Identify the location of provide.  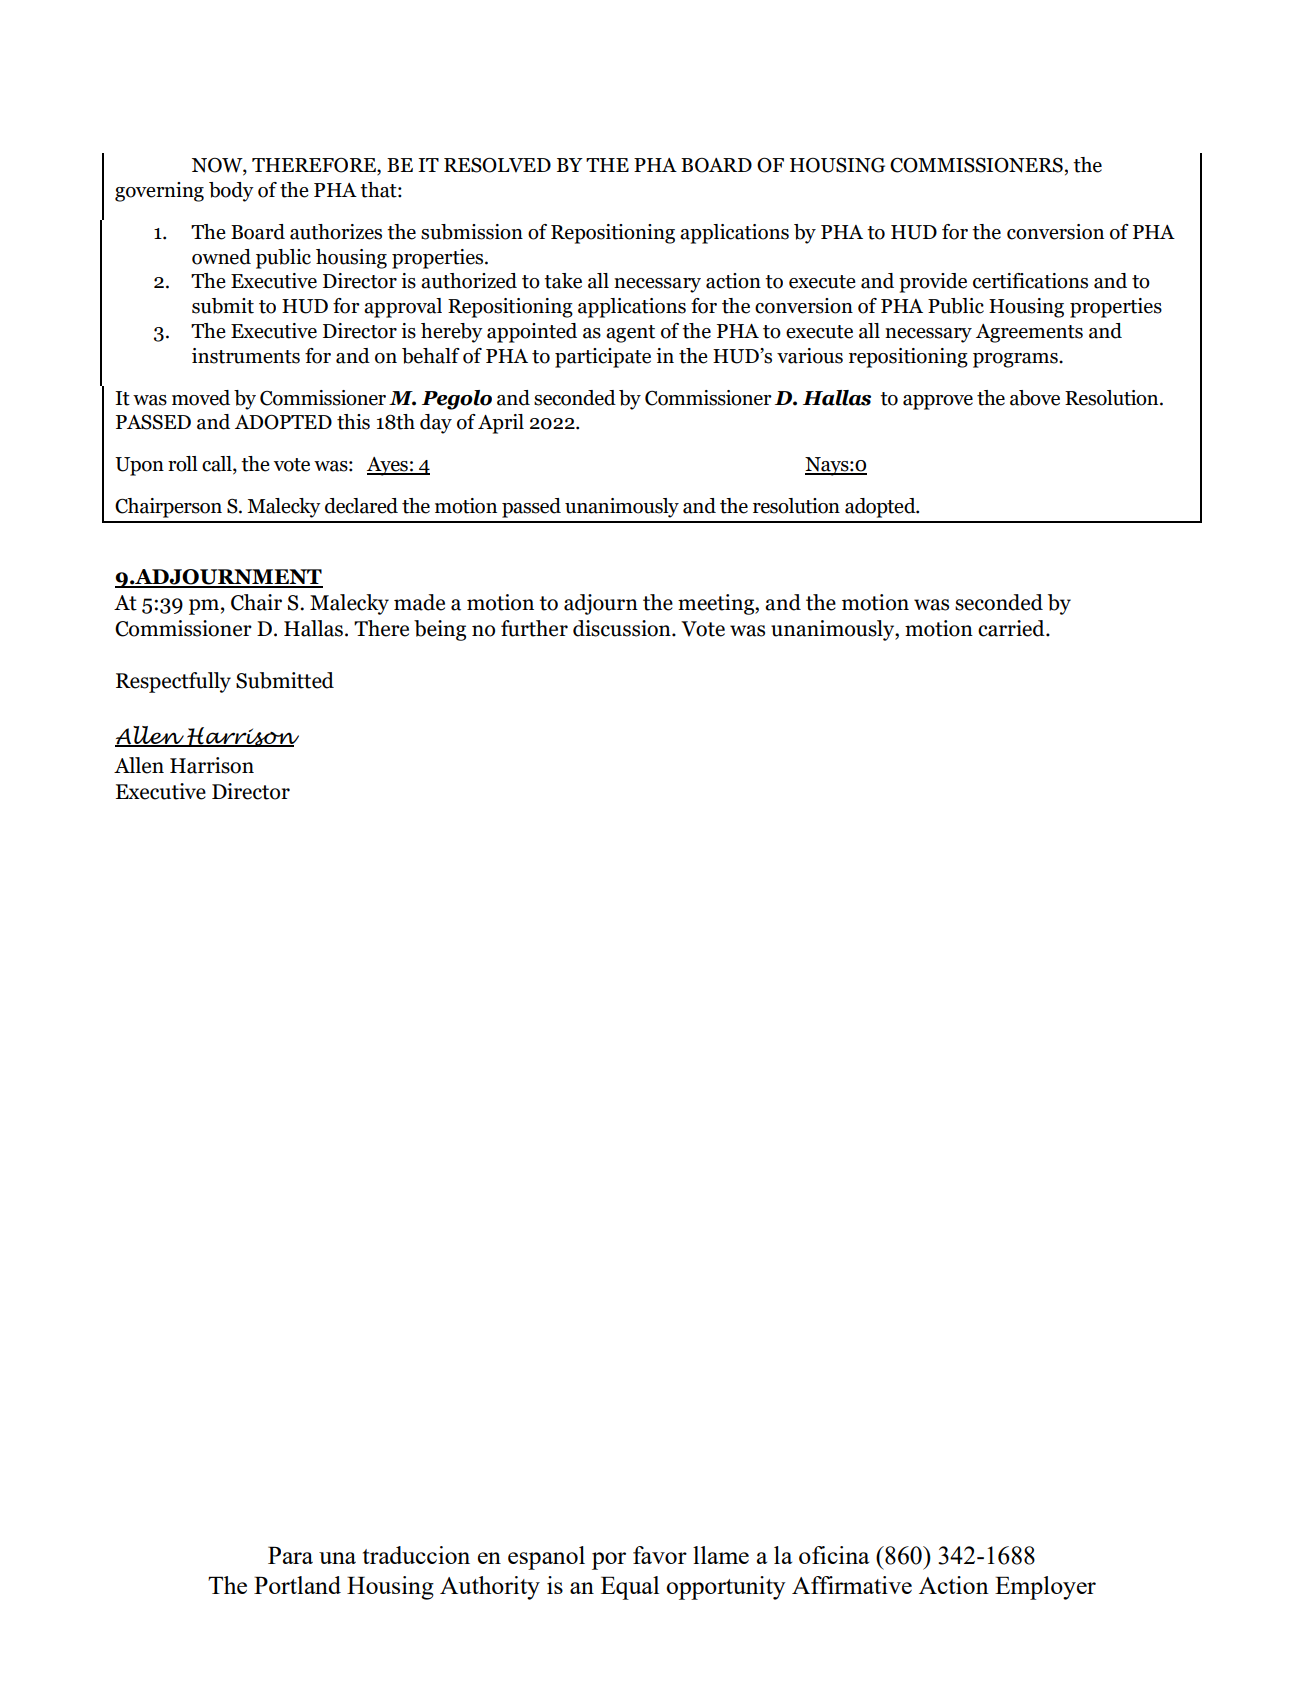
(933, 283).
